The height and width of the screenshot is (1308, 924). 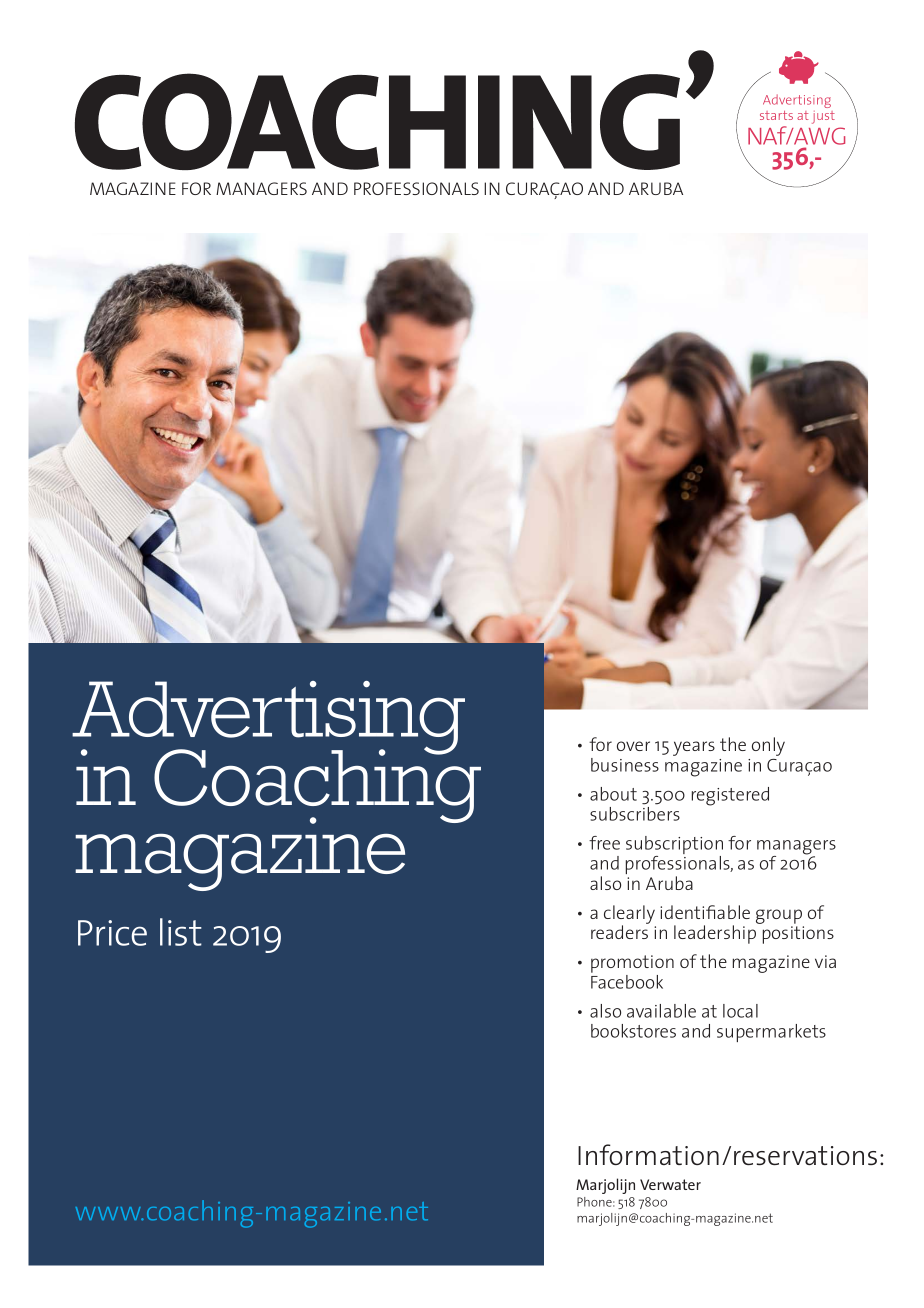 I want to click on years, so click(x=694, y=748).
